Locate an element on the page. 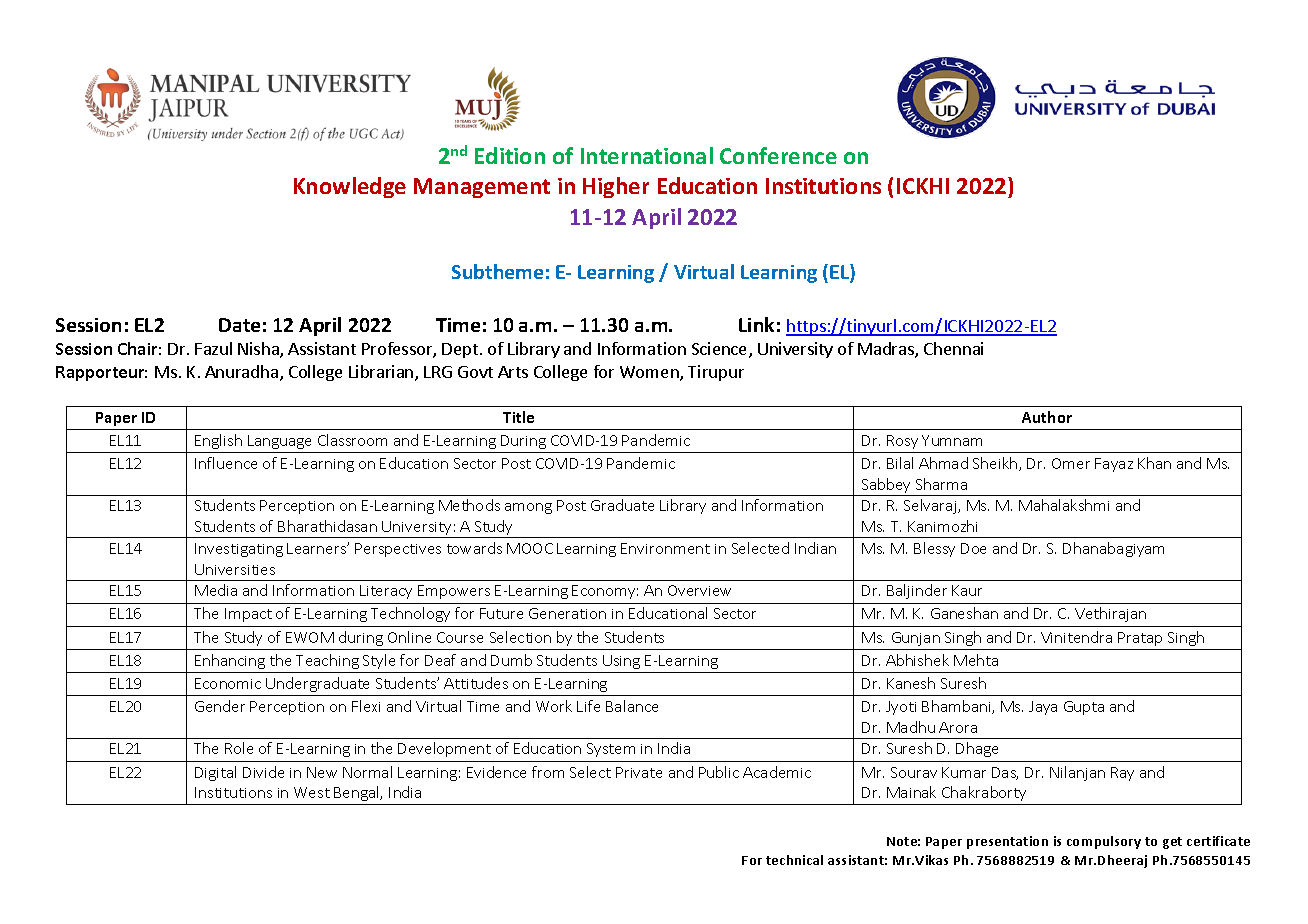 The image size is (1308, 924). Technology is located at coordinates (410, 614).
